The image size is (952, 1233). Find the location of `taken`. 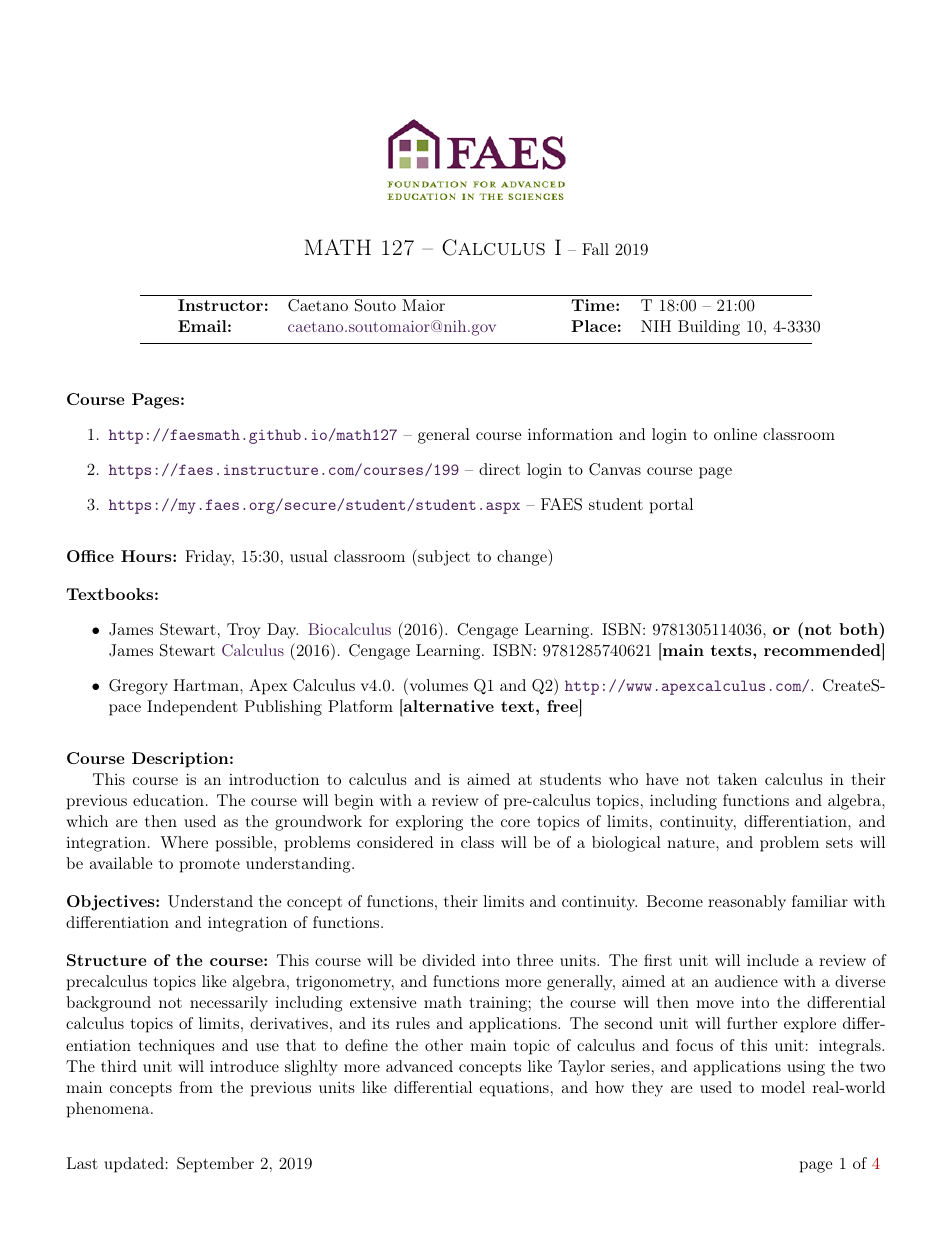

taken is located at coordinates (737, 779).
